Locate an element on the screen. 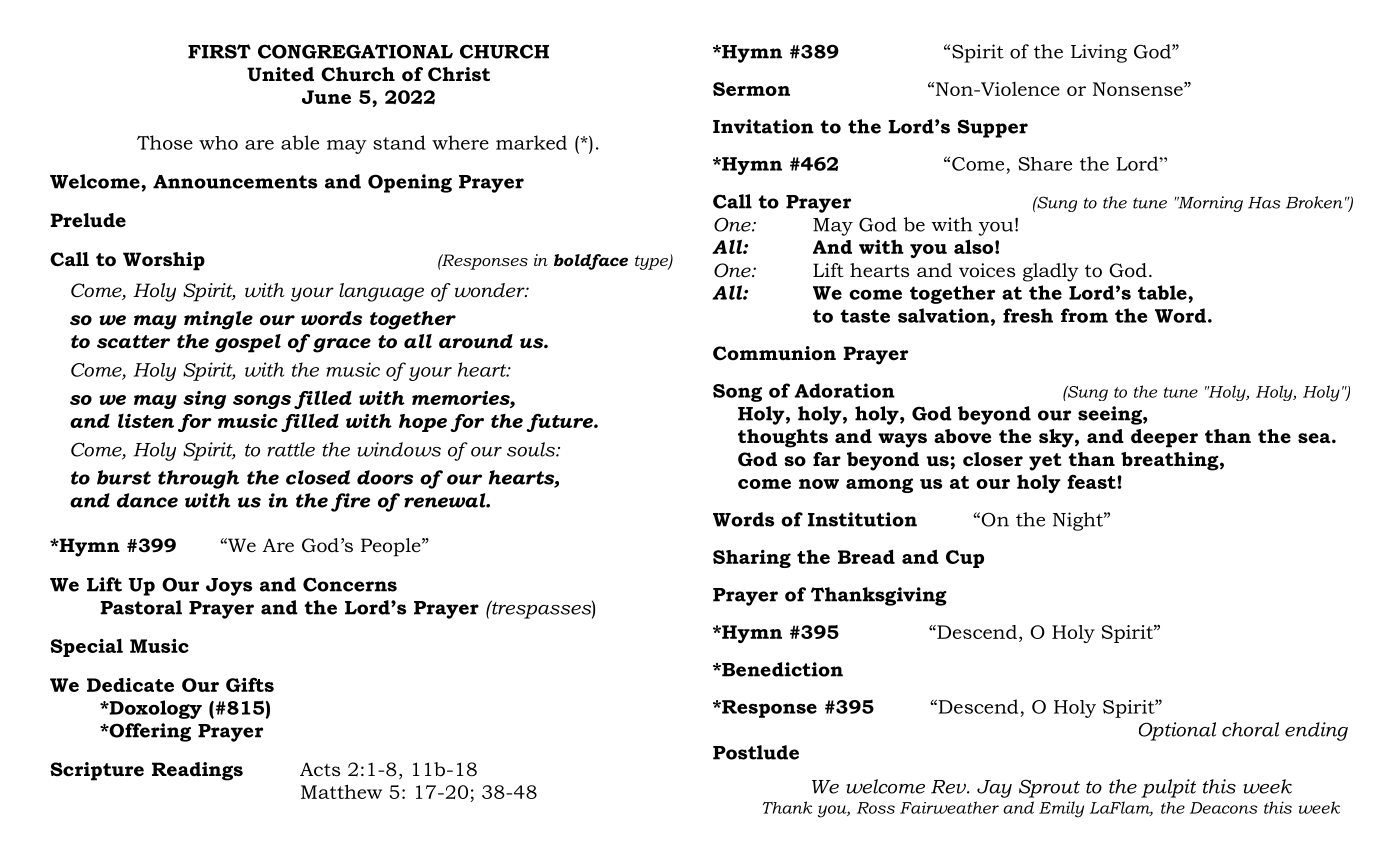  Communion is located at coordinates (774, 353).
